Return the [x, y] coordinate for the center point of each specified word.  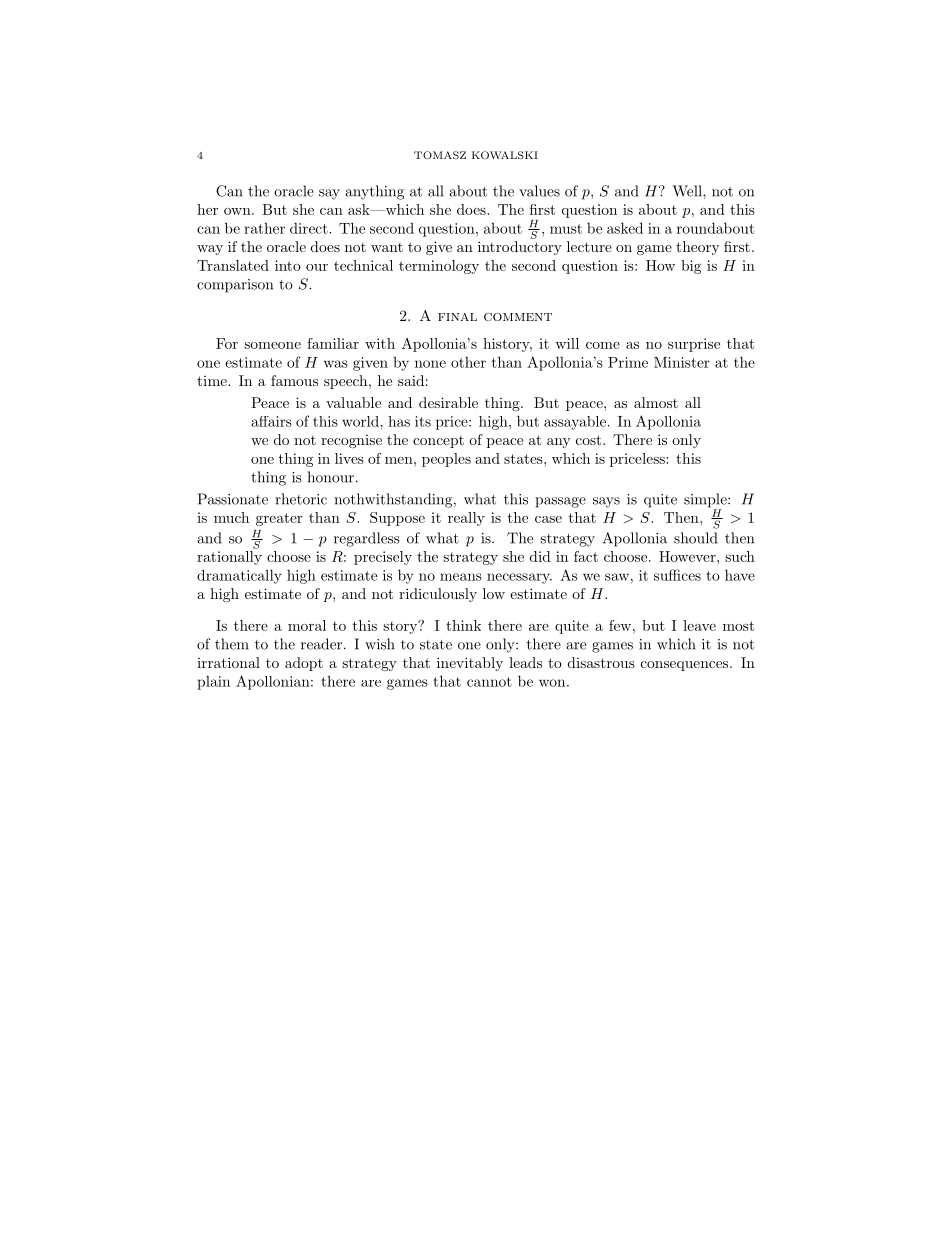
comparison [235, 286]
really [466, 519]
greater [279, 519]
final [457, 317]
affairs [272, 421]
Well [688, 191]
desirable [448, 402]
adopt [304, 664]
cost [588, 440]
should [695, 538]
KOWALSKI [505, 155]
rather [264, 228]
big [691, 267]
